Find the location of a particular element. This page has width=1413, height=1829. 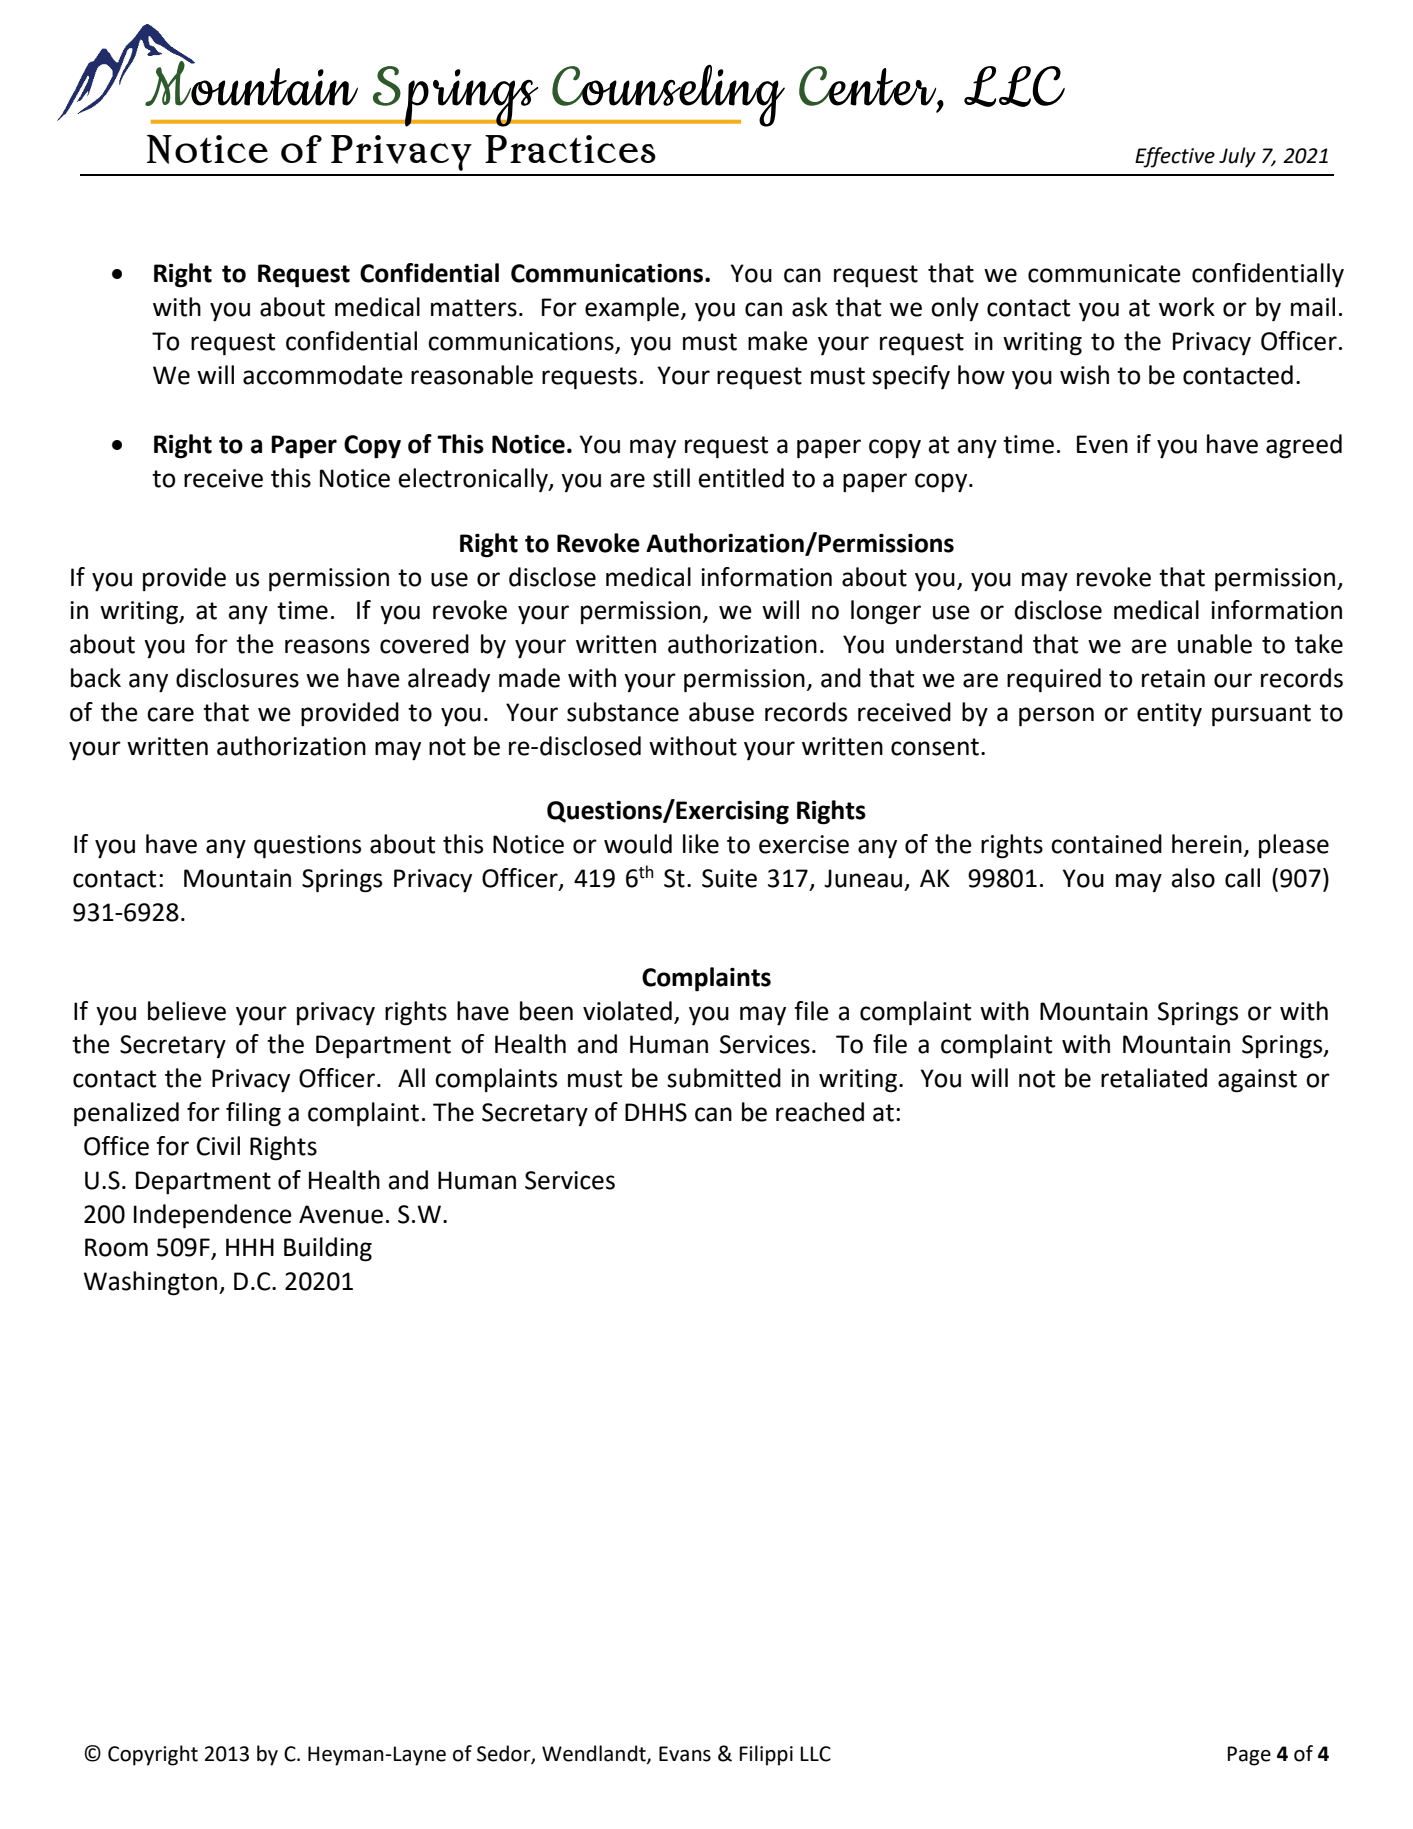

Even is located at coordinates (1102, 444).
